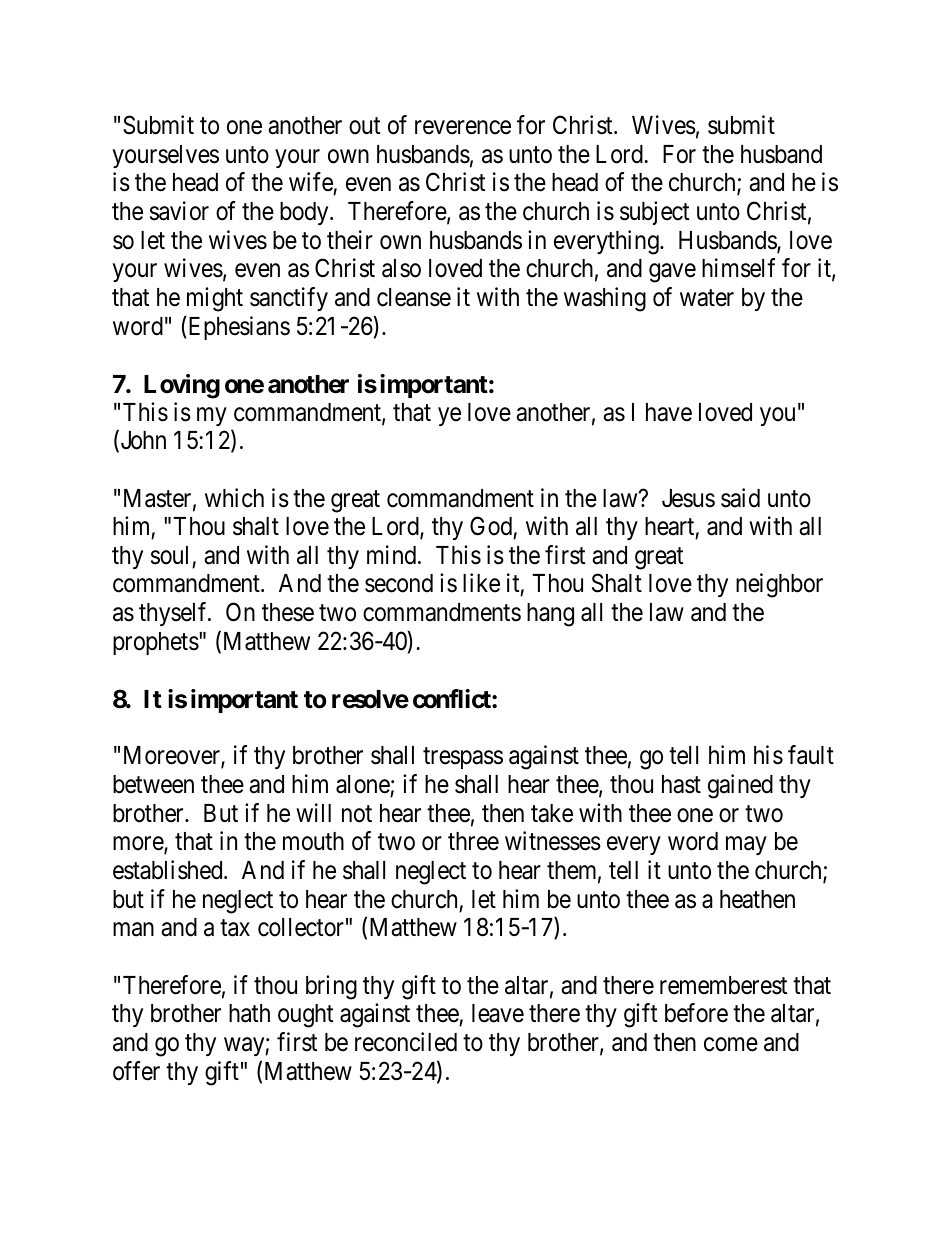 Image resolution: width=952 pixels, height=1233 pixels. Describe the element at coordinates (473, 841) in the image. I see `three` at that location.
